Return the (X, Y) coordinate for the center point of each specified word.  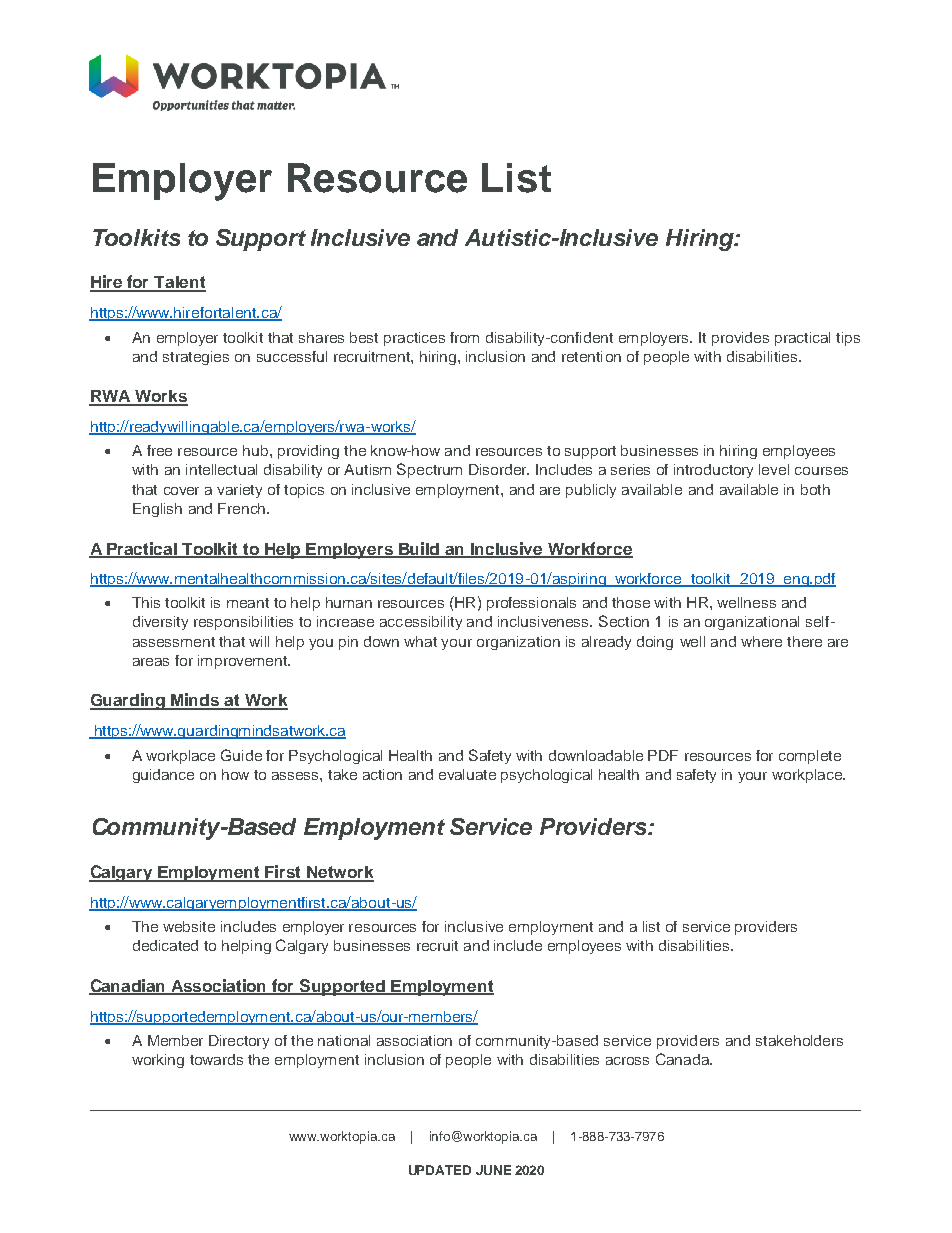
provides (740, 339)
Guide (241, 755)
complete (810, 757)
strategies (196, 358)
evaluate (467, 774)
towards (216, 1059)
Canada (683, 1059)
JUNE (493, 1170)
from (464, 337)
